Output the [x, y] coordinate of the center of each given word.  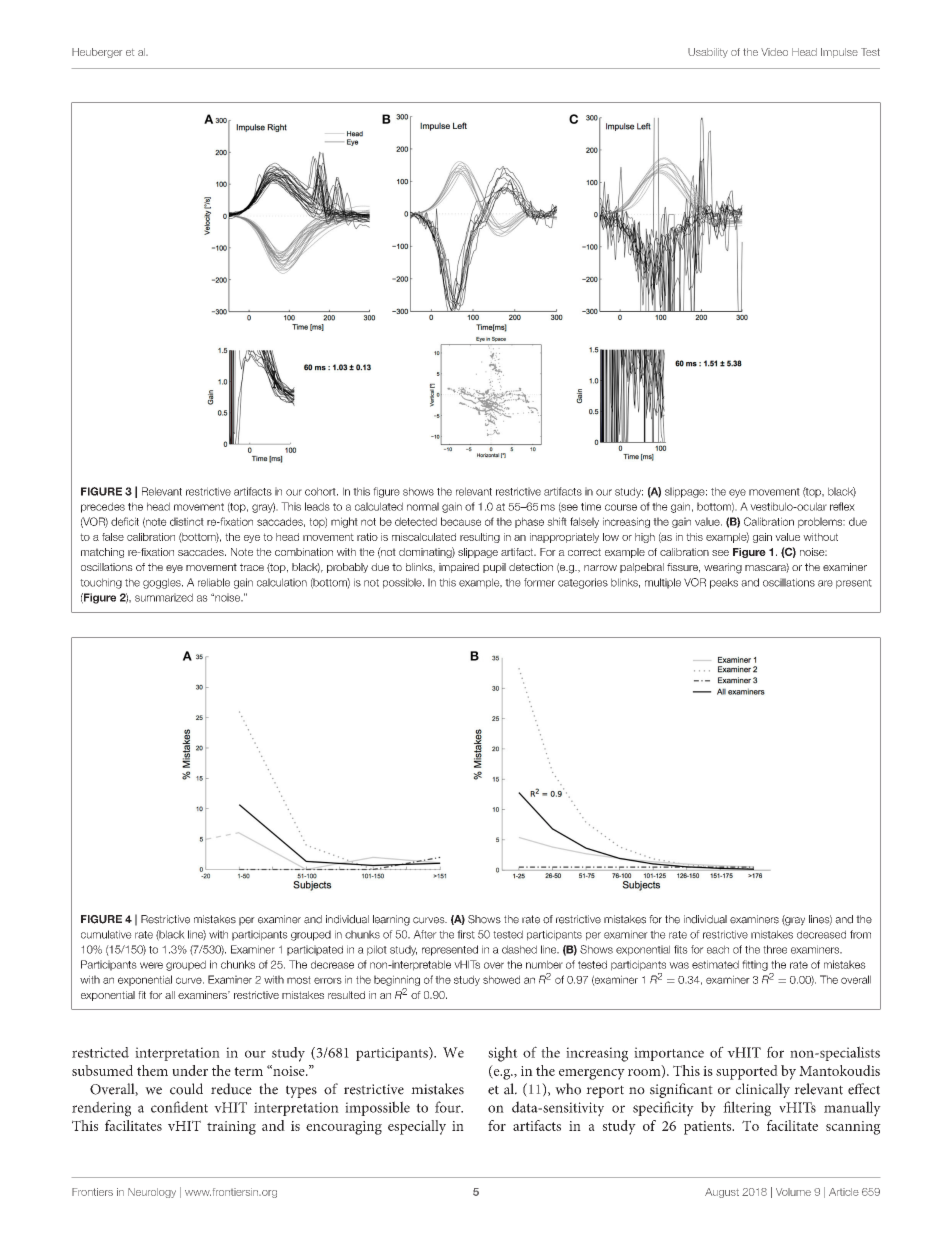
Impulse [839, 53]
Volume [793, 1192]
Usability [708, 53]
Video [774, 52]
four [449, 1107]
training [231, 1128]
